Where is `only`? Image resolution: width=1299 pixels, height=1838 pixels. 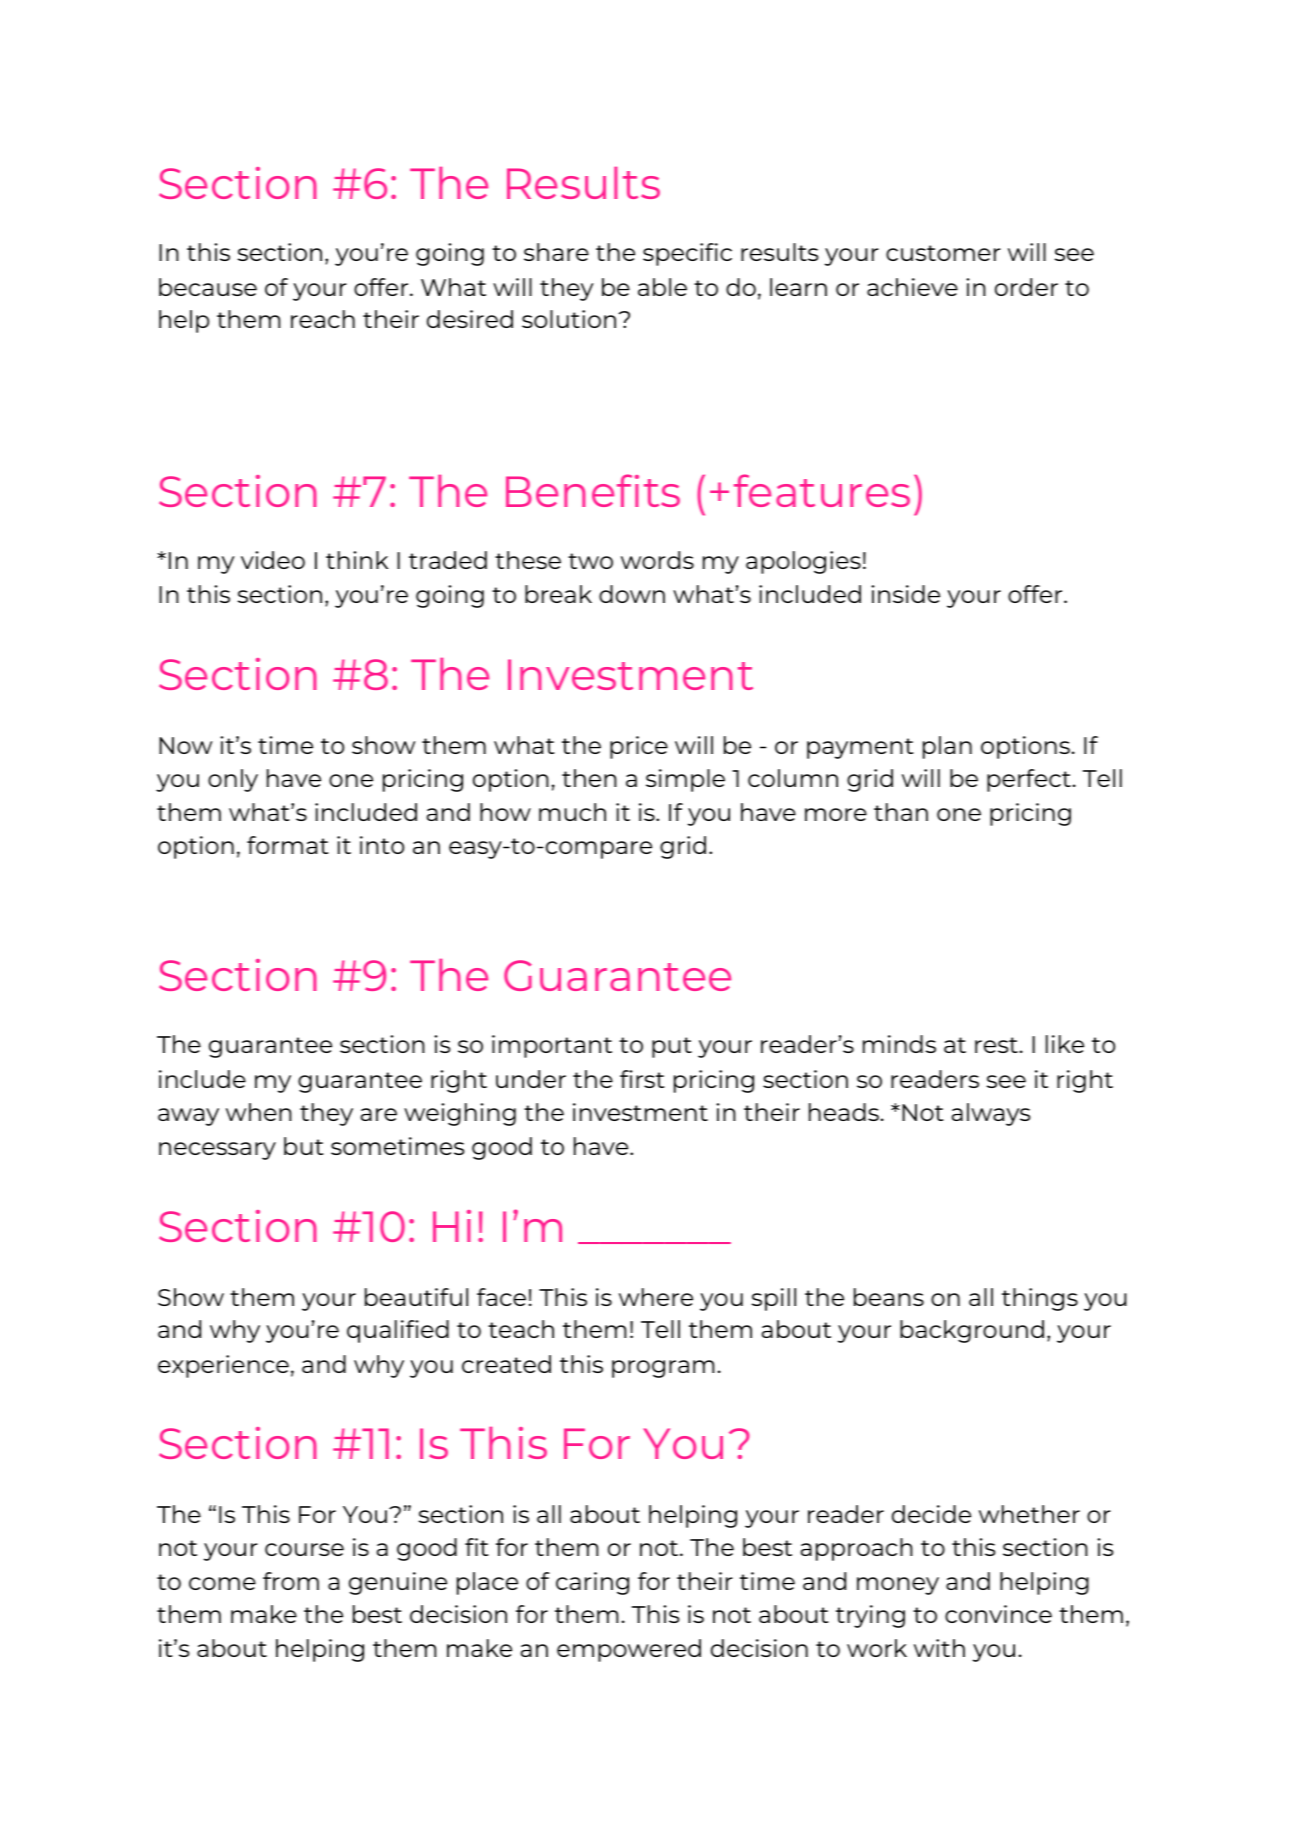 only is located at coordinates (233, 780).
